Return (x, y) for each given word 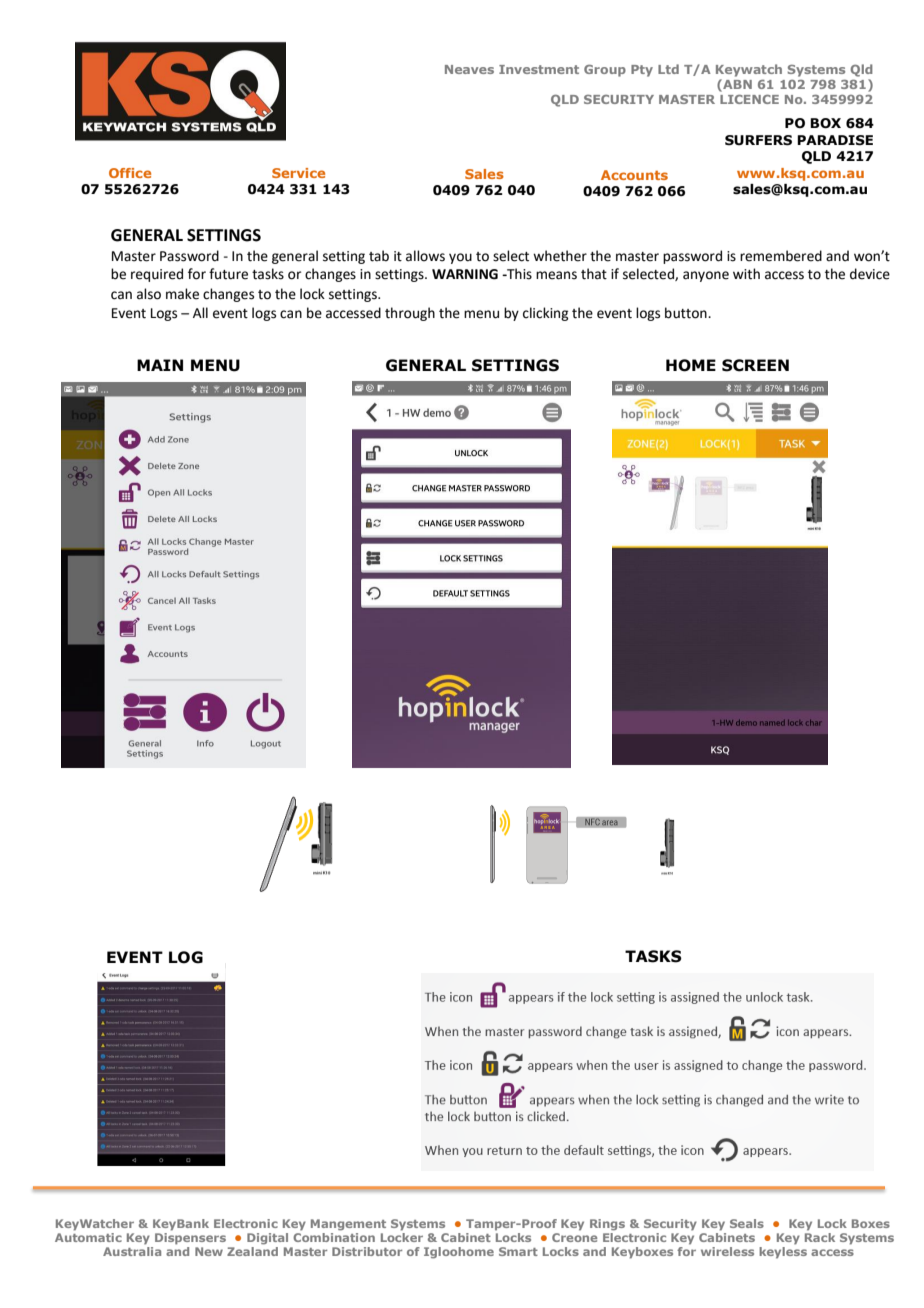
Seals (747, 1223)
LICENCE (749, 99)
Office (130, 173)
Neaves (469, 69)
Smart (518, 1251)
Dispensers (190, 1239)
